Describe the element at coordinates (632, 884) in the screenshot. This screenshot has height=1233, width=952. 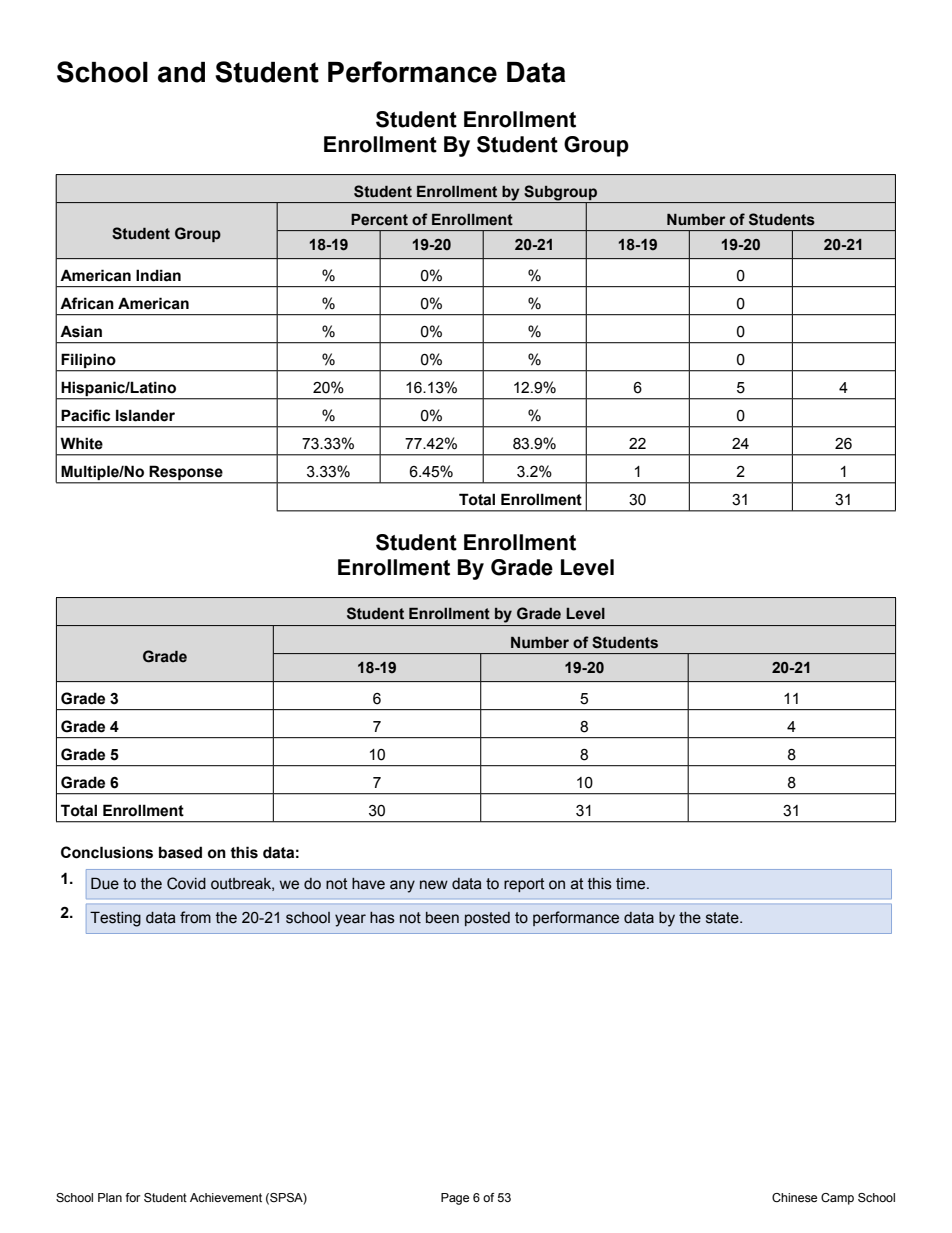
I see `time` at that location.
